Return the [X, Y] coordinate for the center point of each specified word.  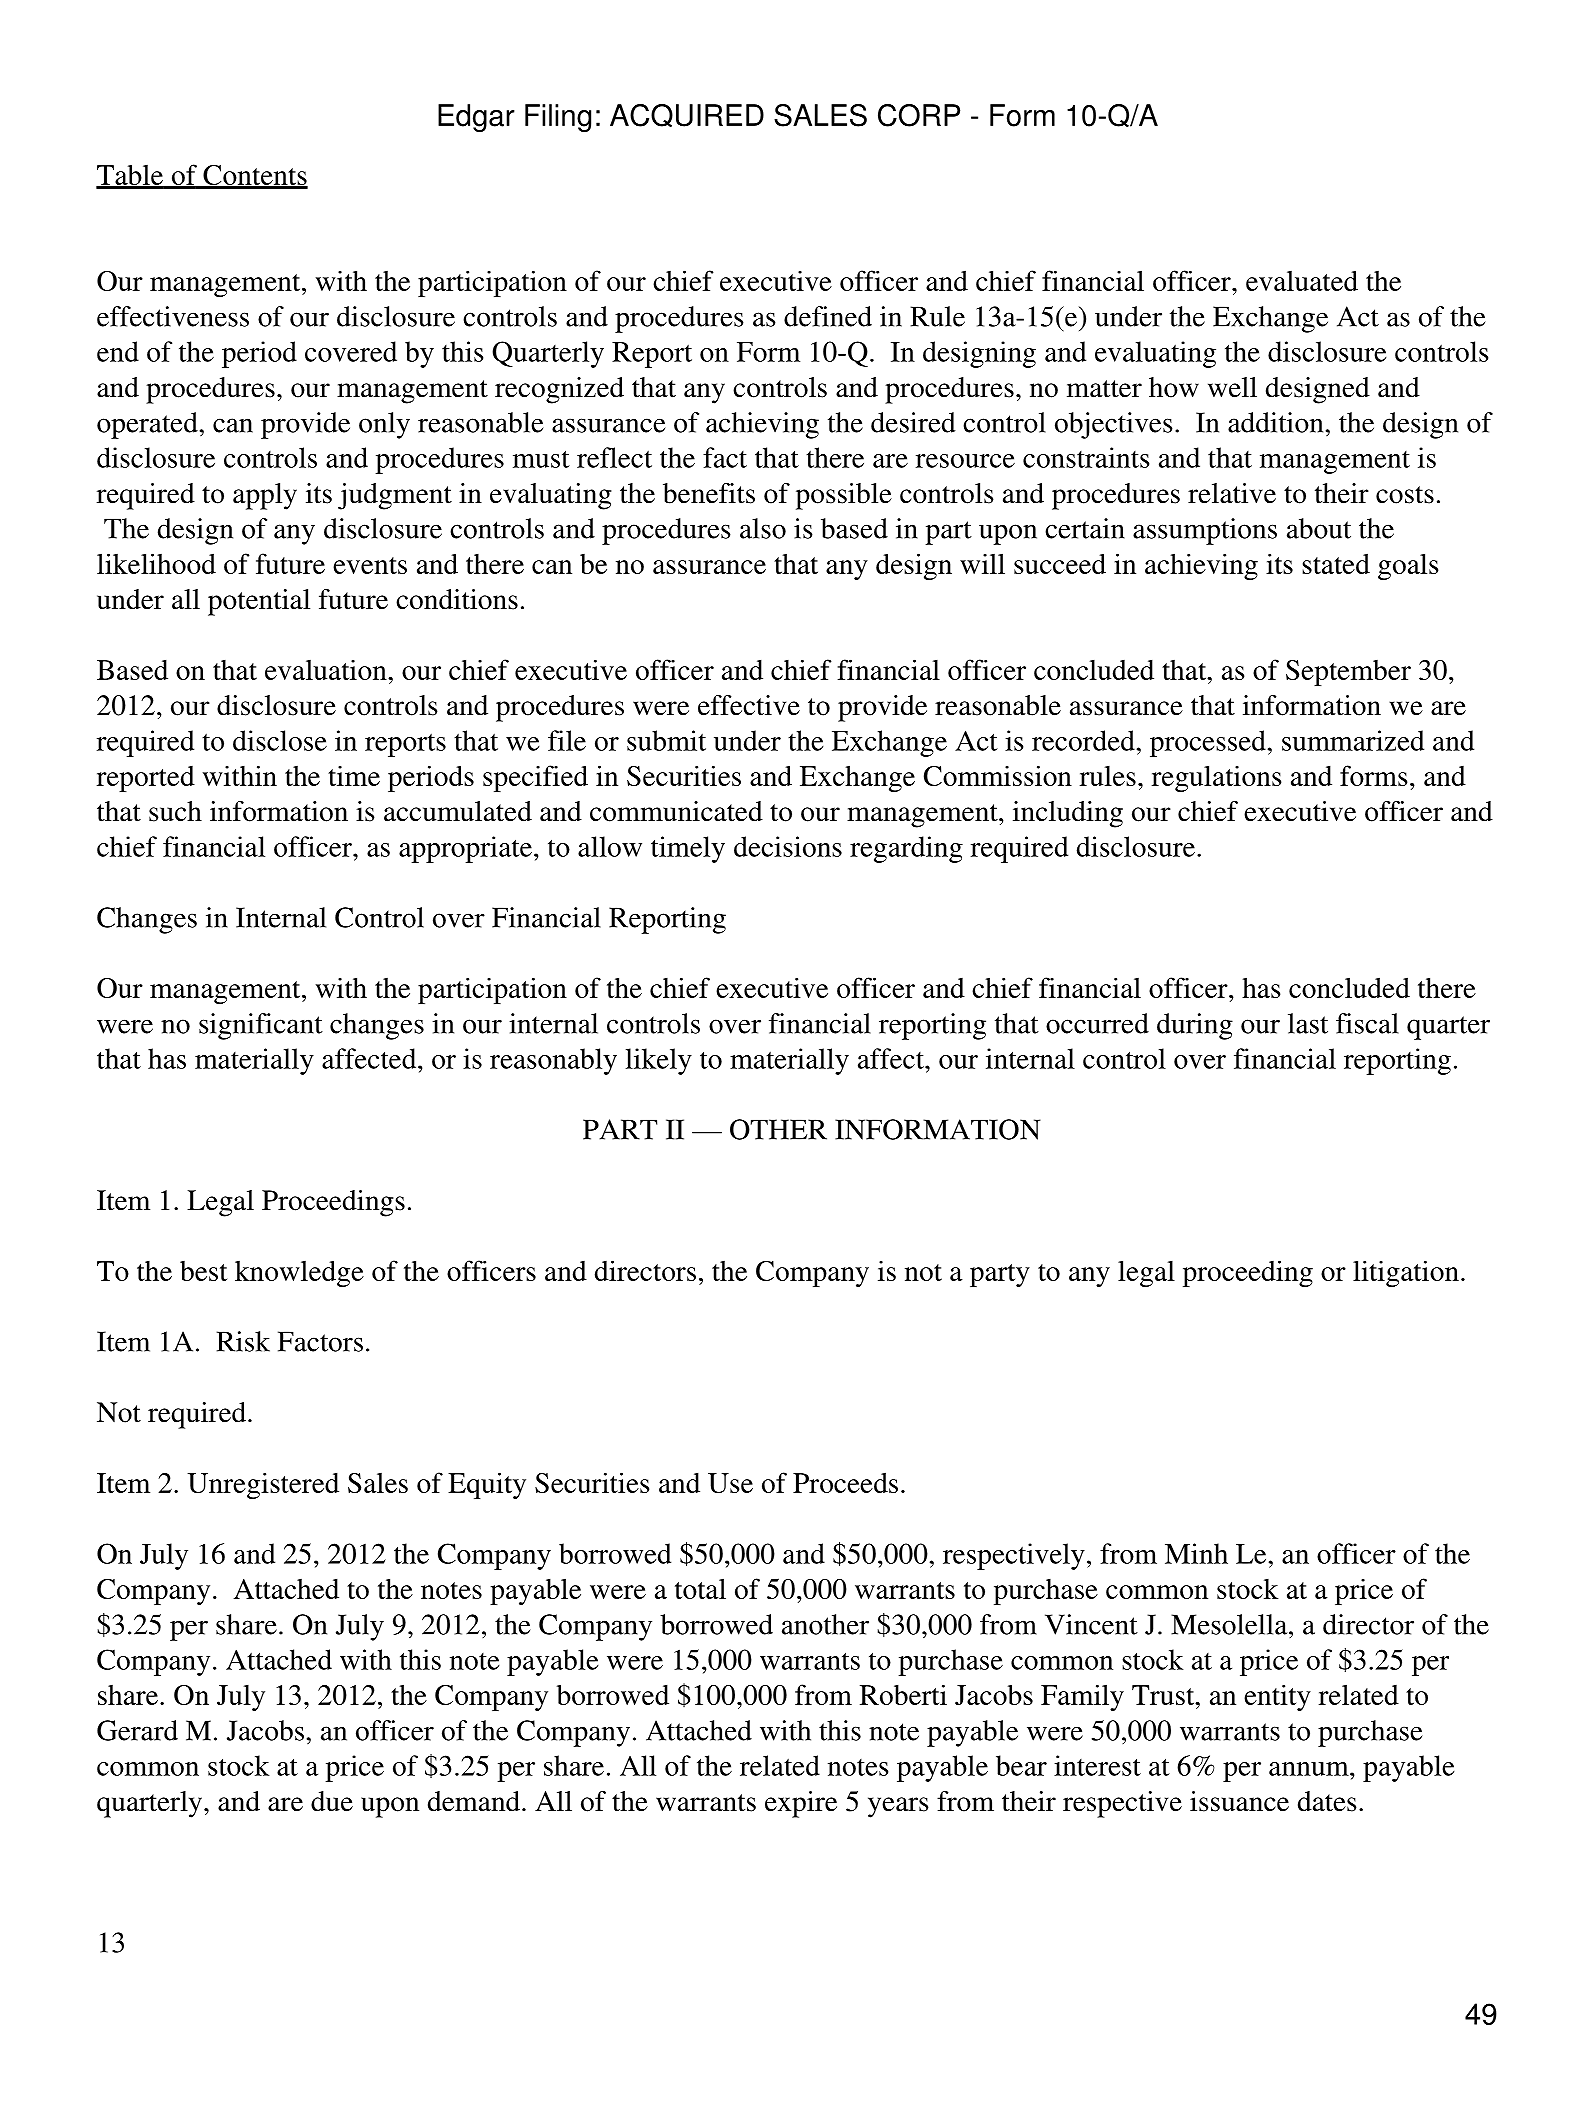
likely [659, 1061]
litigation [1406, 1273]
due [332, 1801]
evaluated [1302, 280]
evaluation [327, 670]
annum [1310, 1769]
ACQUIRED [687, 116]
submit [666, 740]
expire [801, 1804]
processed [1209, 743]
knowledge [299, 1273]
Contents [254, 176]
